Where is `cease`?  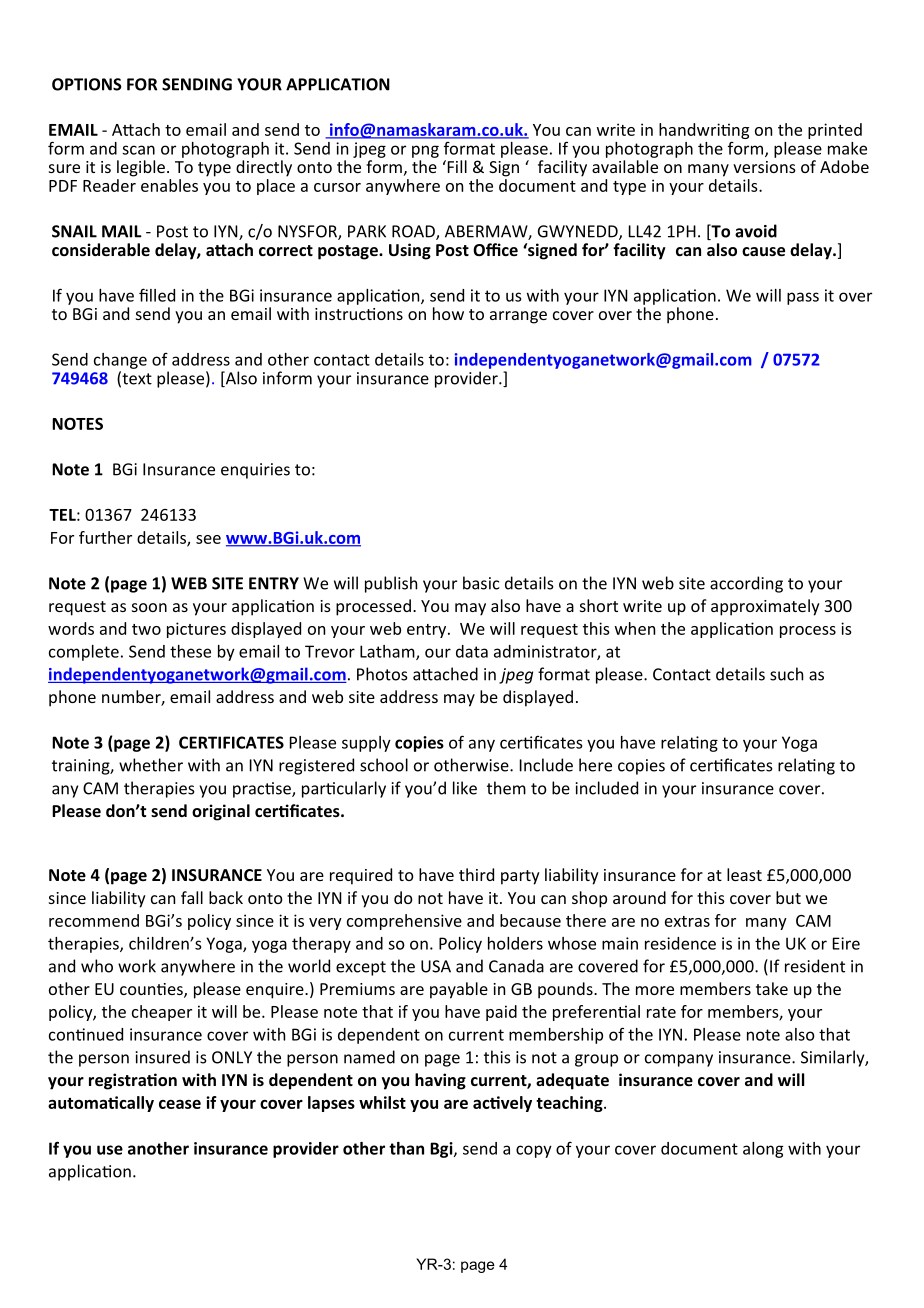
cease is located at coordinates (180, 1104).
